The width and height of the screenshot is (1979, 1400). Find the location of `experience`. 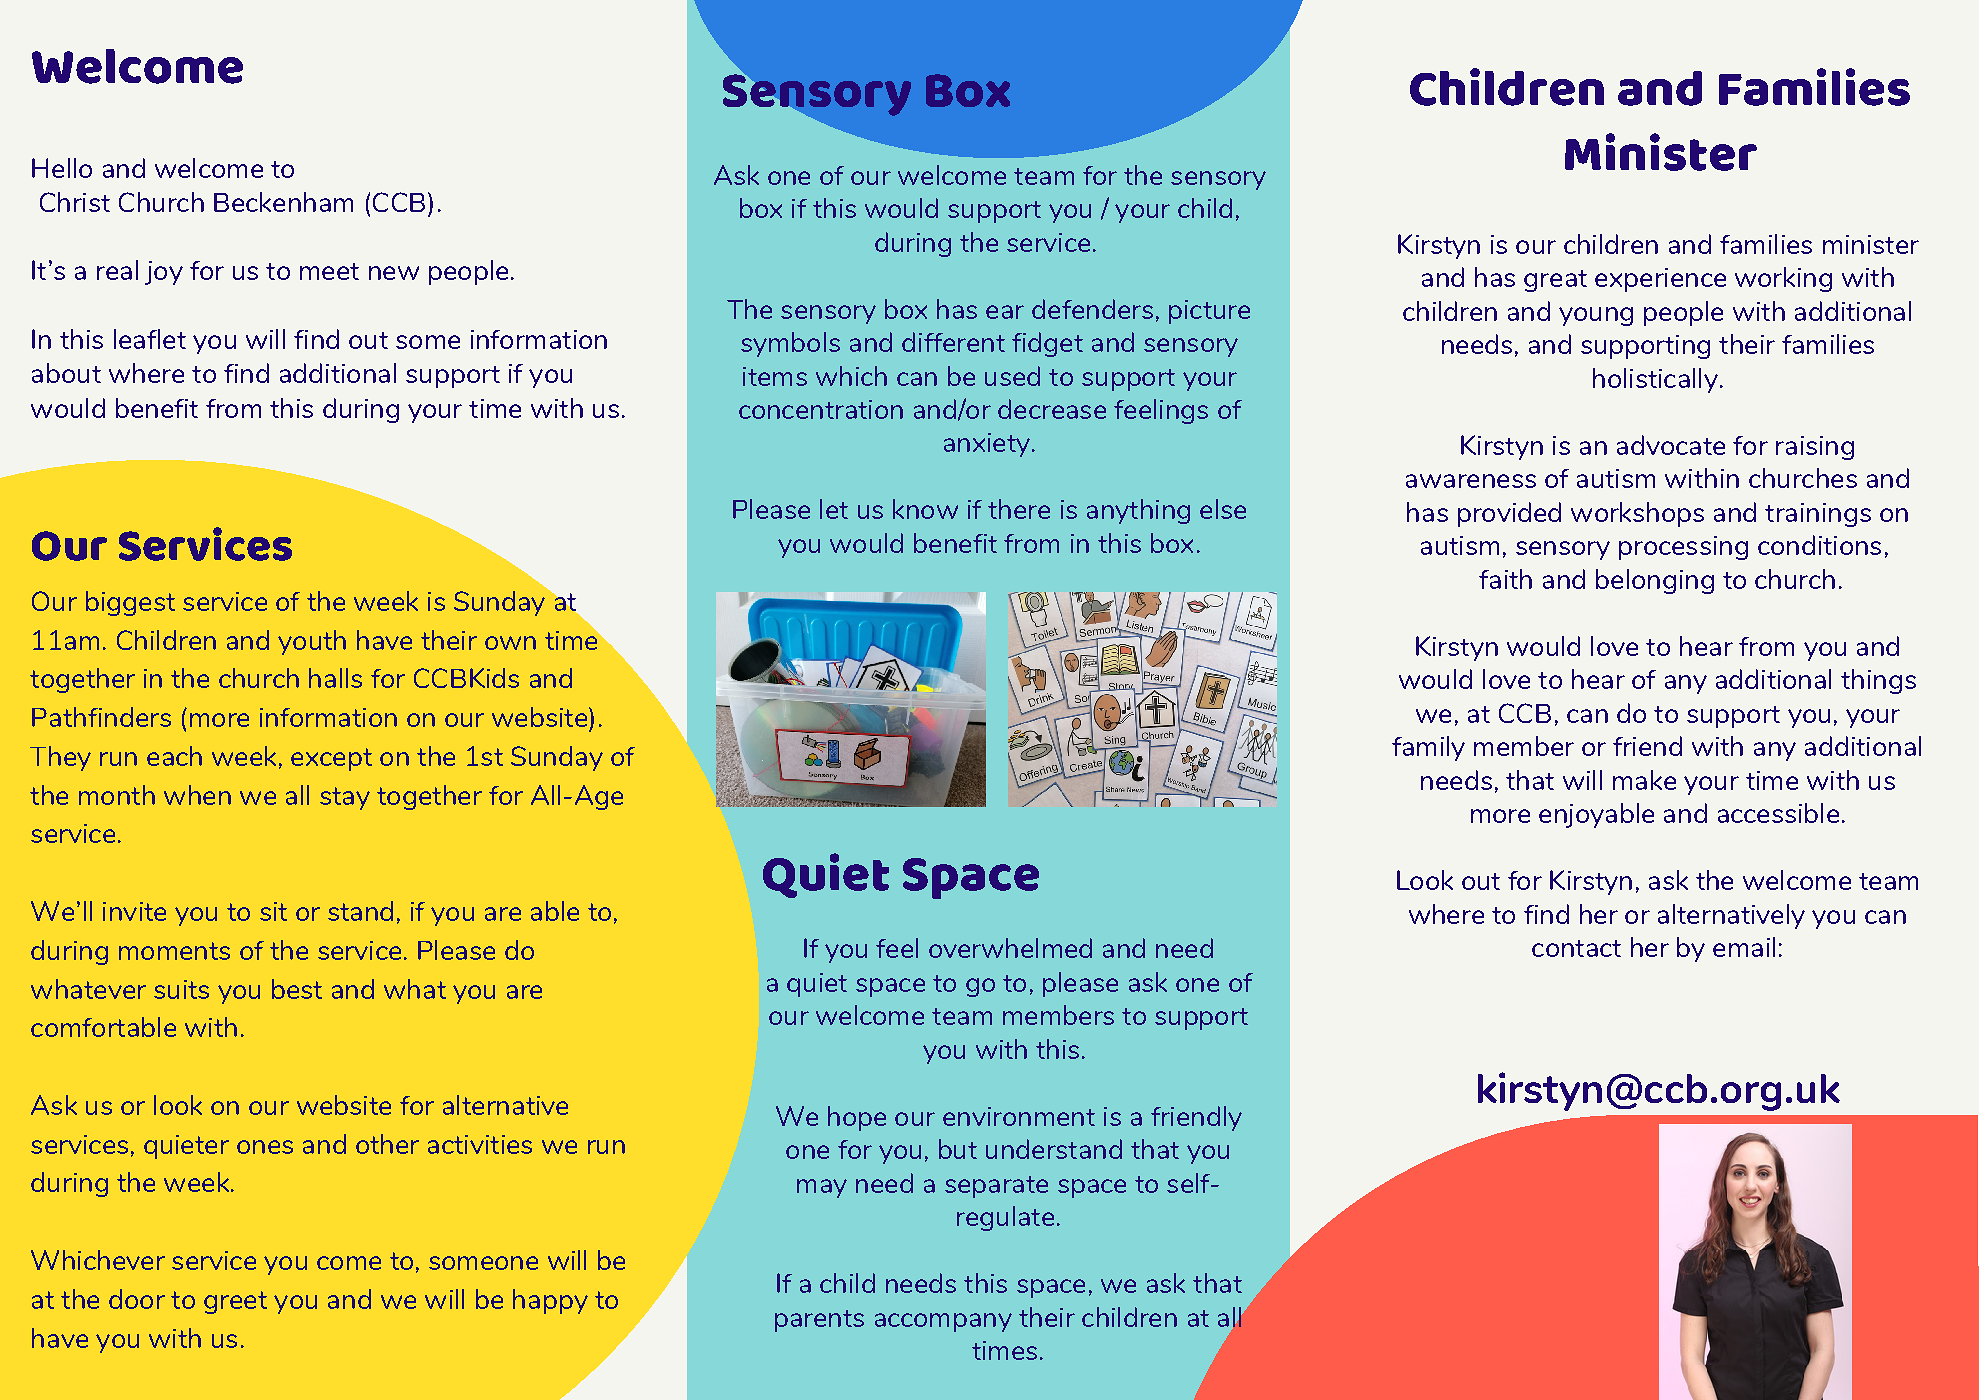

experience is located at coordinates (1660, 280).
